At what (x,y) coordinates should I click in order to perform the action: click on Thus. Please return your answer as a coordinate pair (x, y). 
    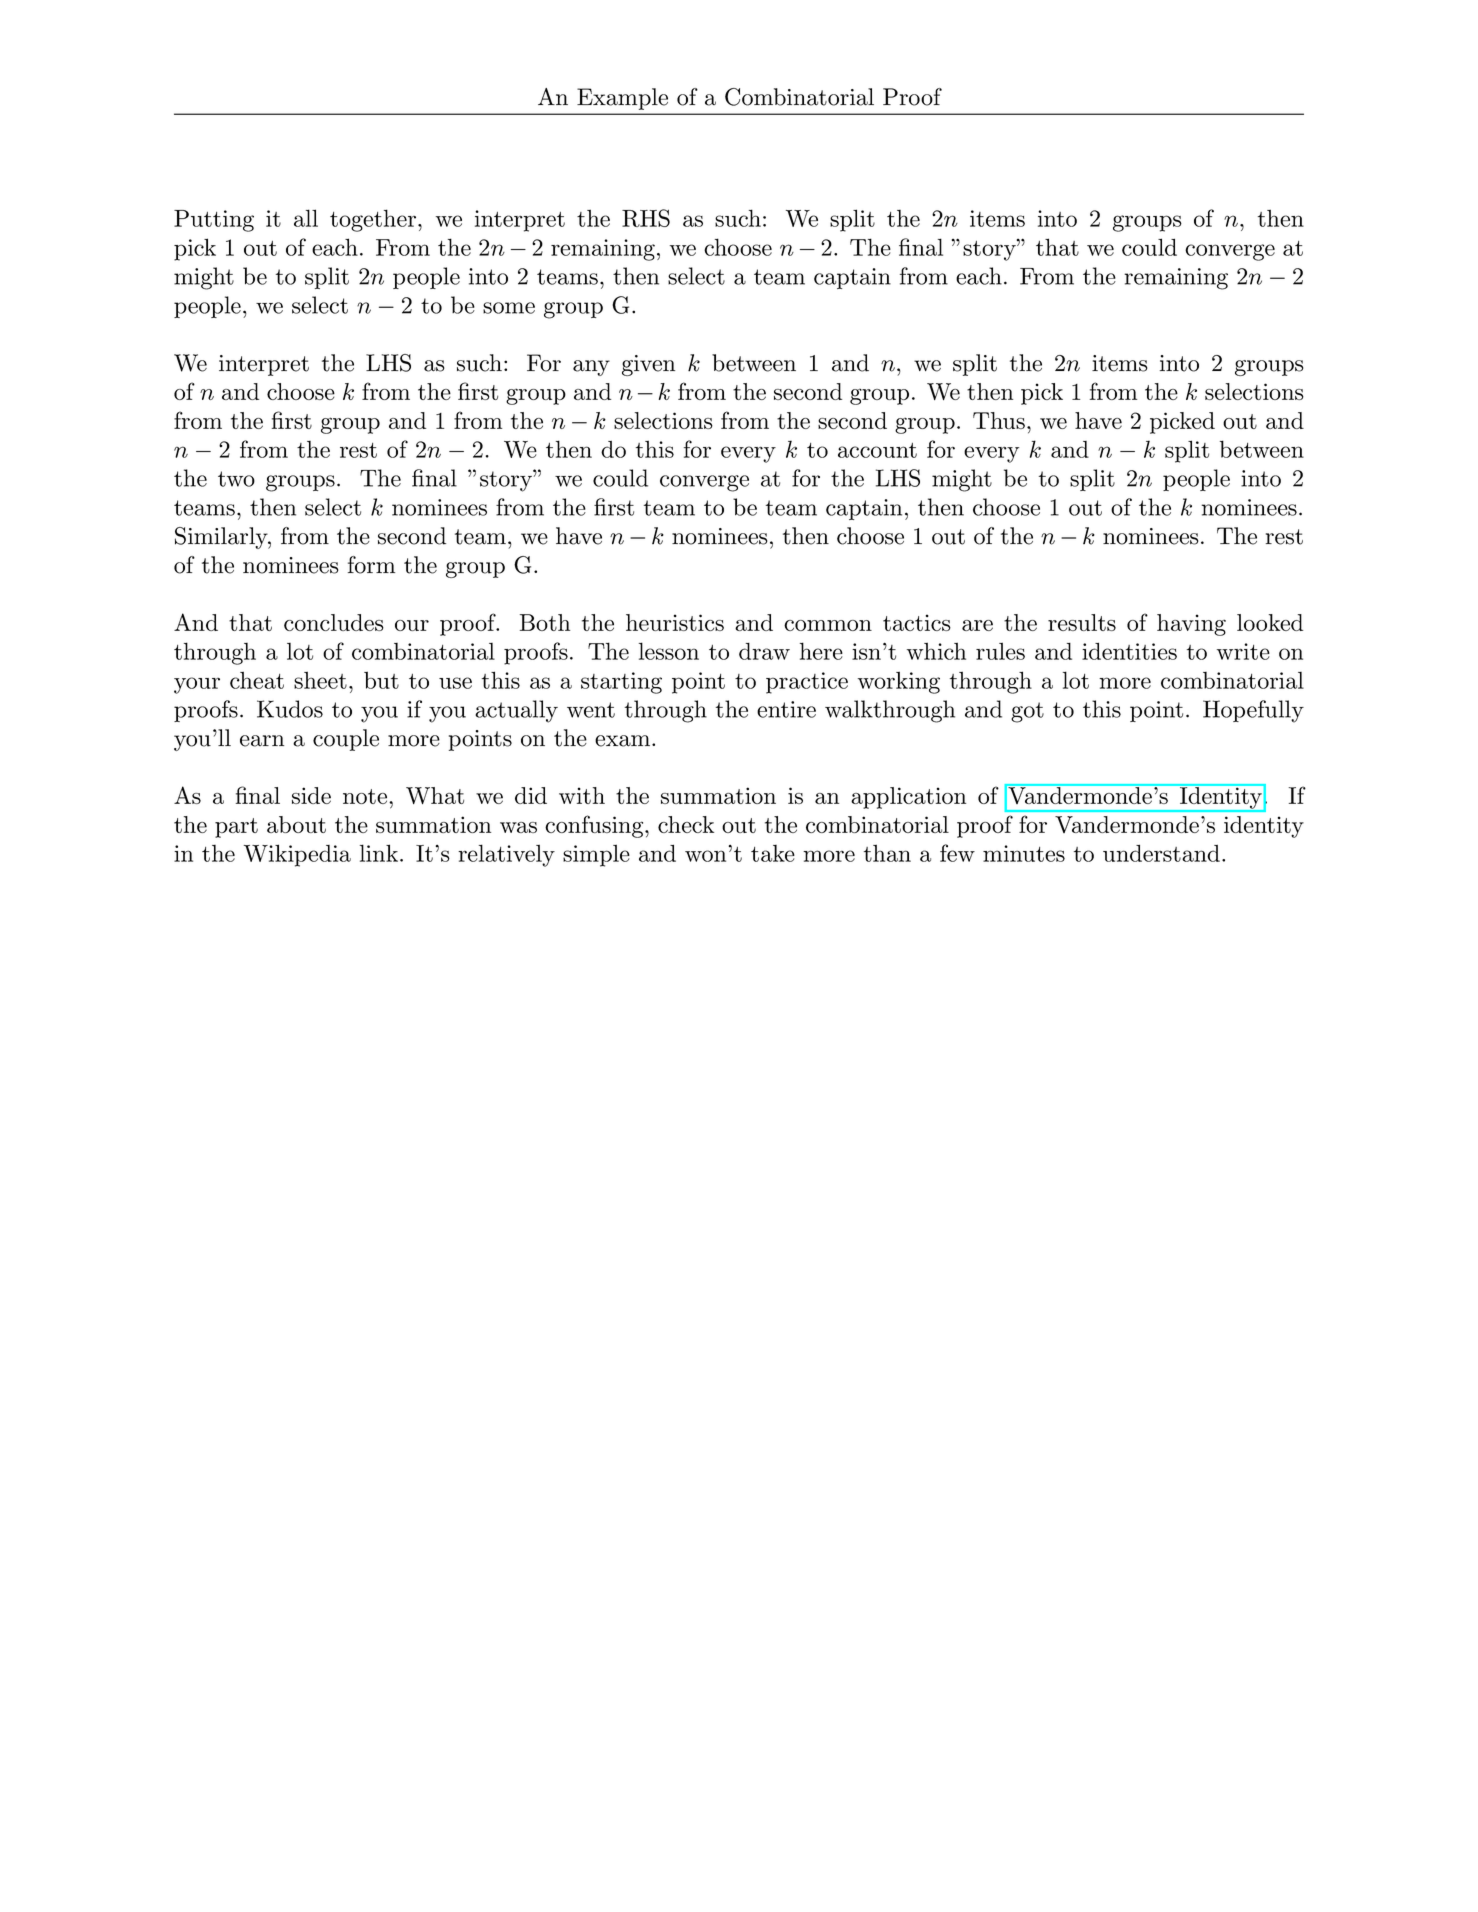
    Looking at the image, I should click on (999, 420).
